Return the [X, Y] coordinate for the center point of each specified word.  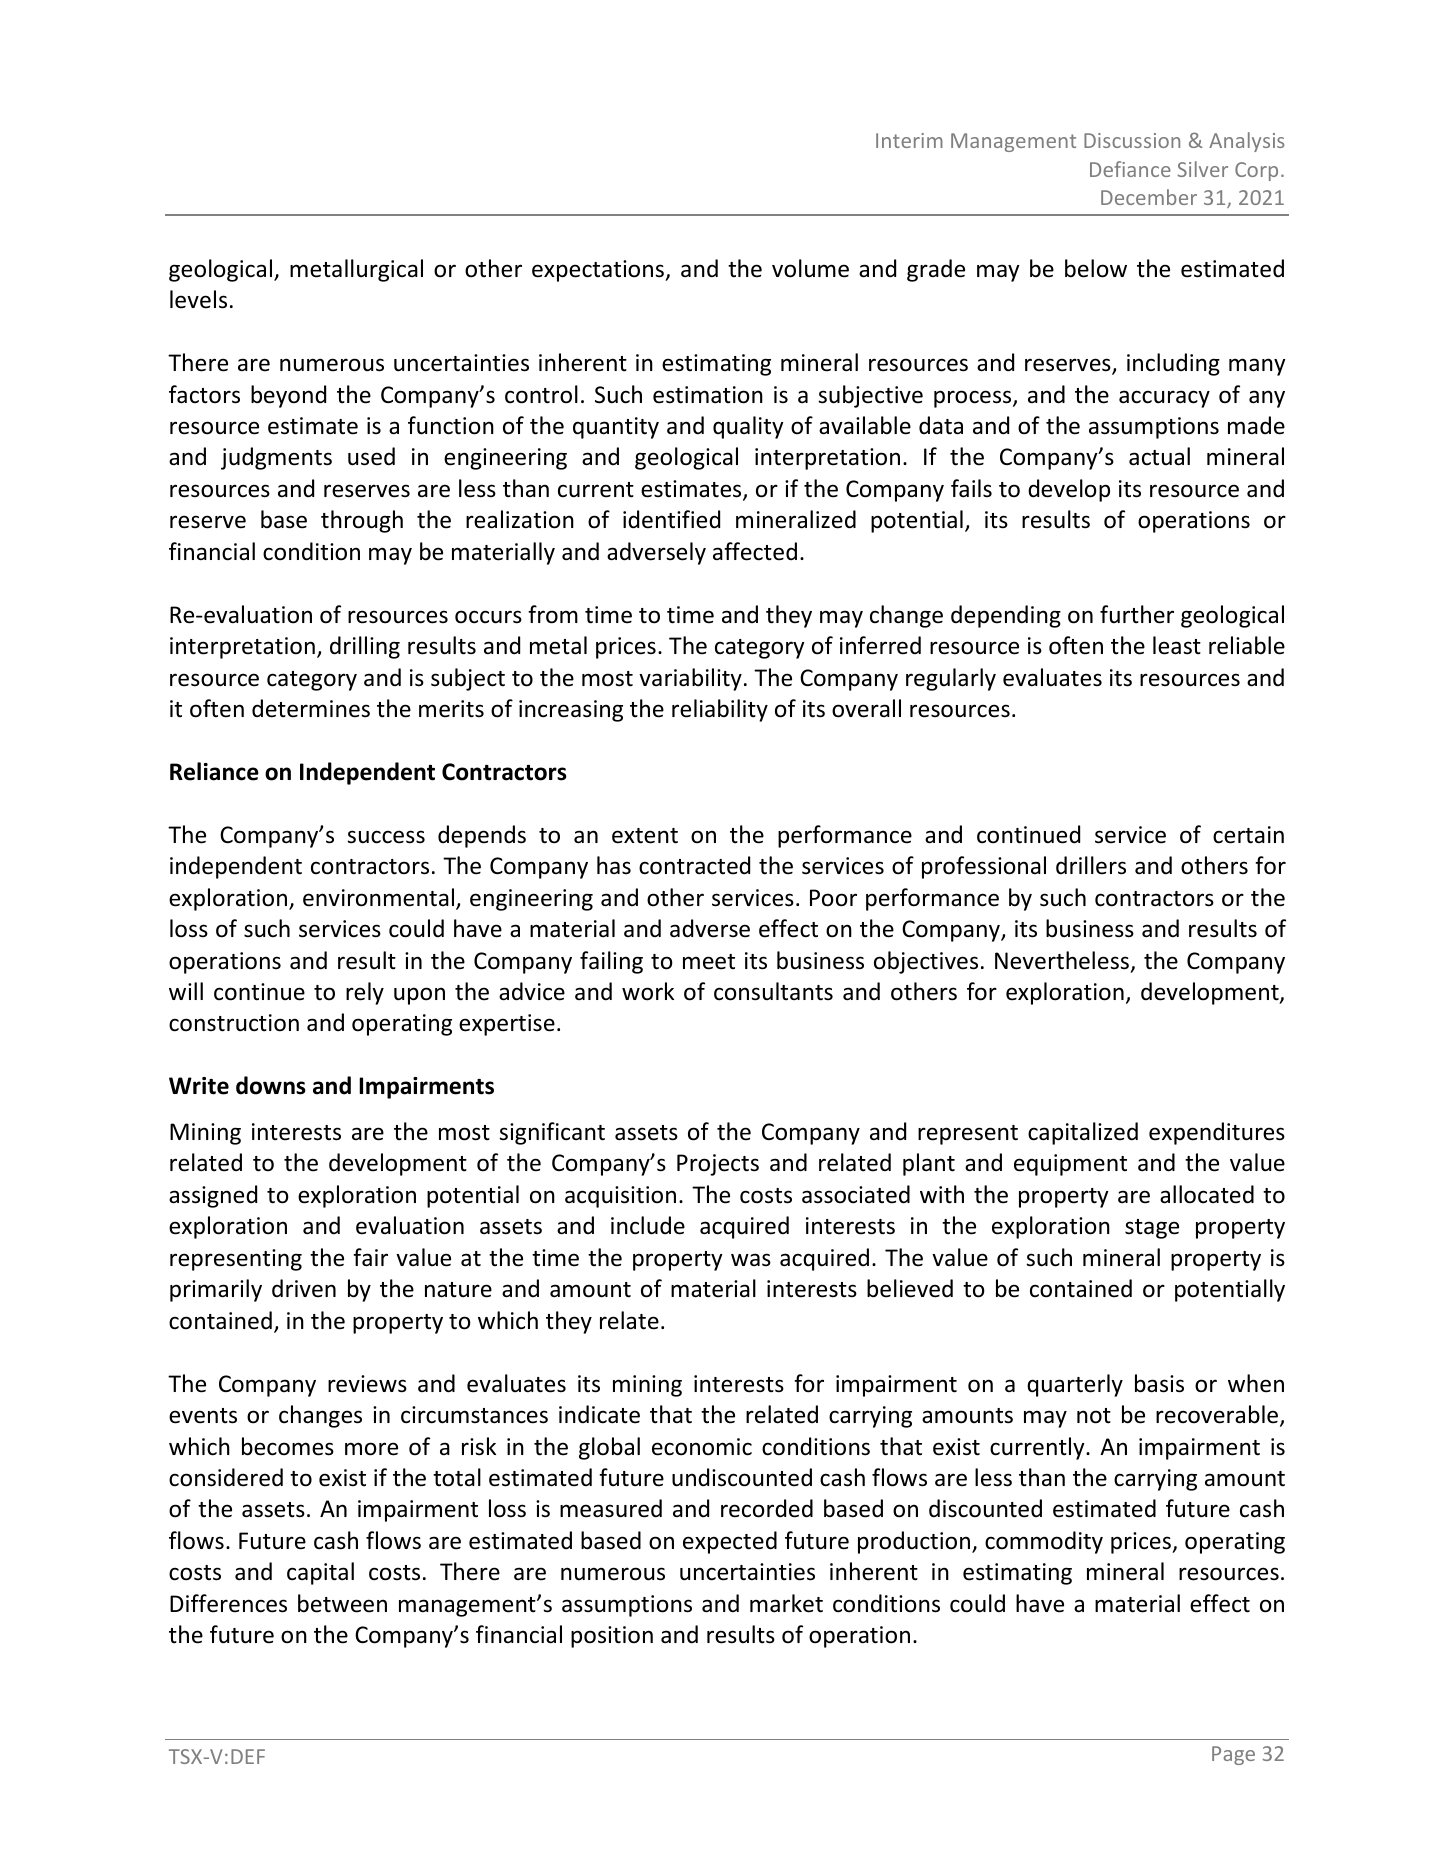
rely [365, 993]
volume [810, 268]
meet [709, 962]
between [342, 1603]
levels [198, 299]
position [612, 1637]
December [1149, 197]
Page [1233, 1755]
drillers [1091, 865]
